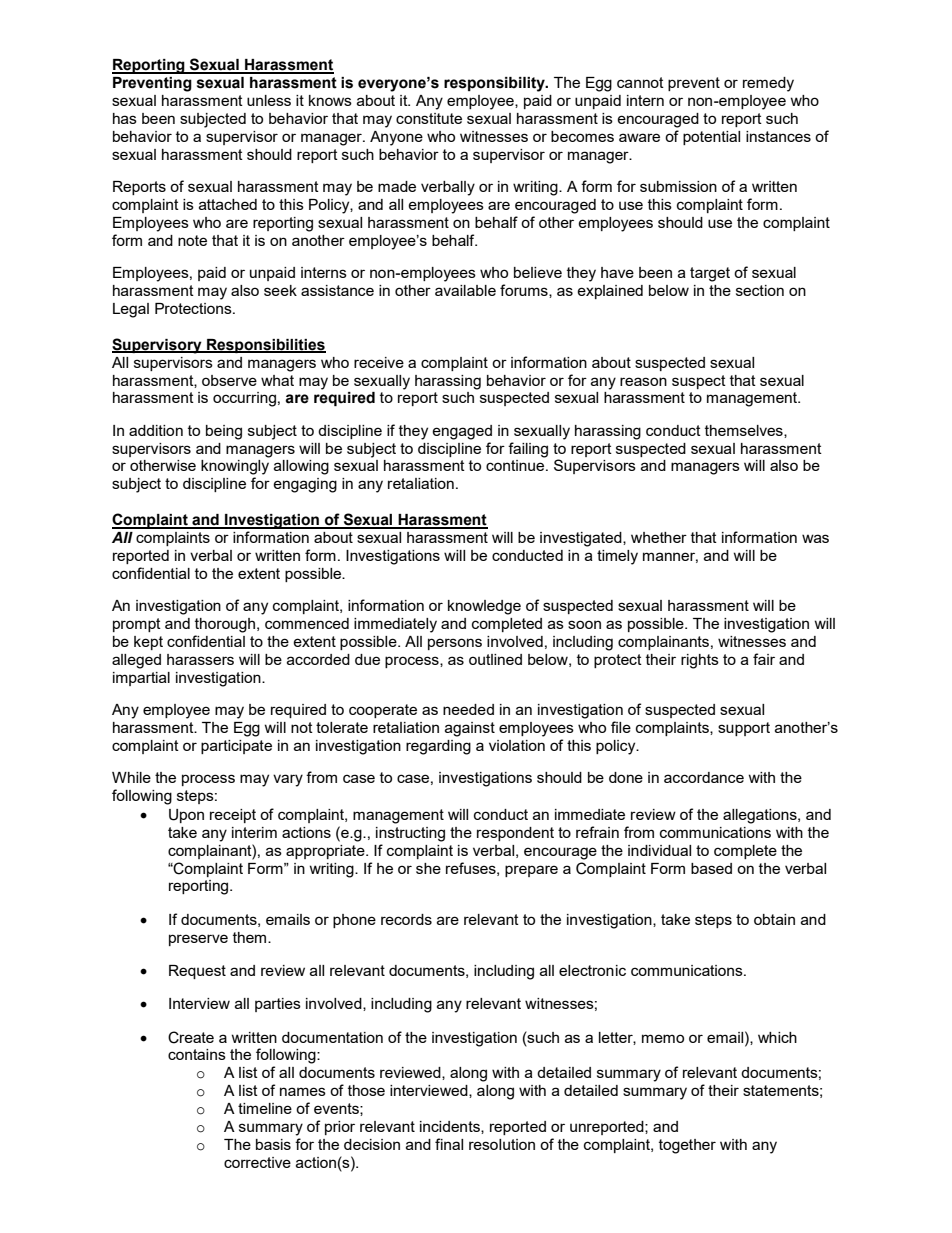  Describe the element at coordinates (687, 1146) in the image. I see `together` at that location.
